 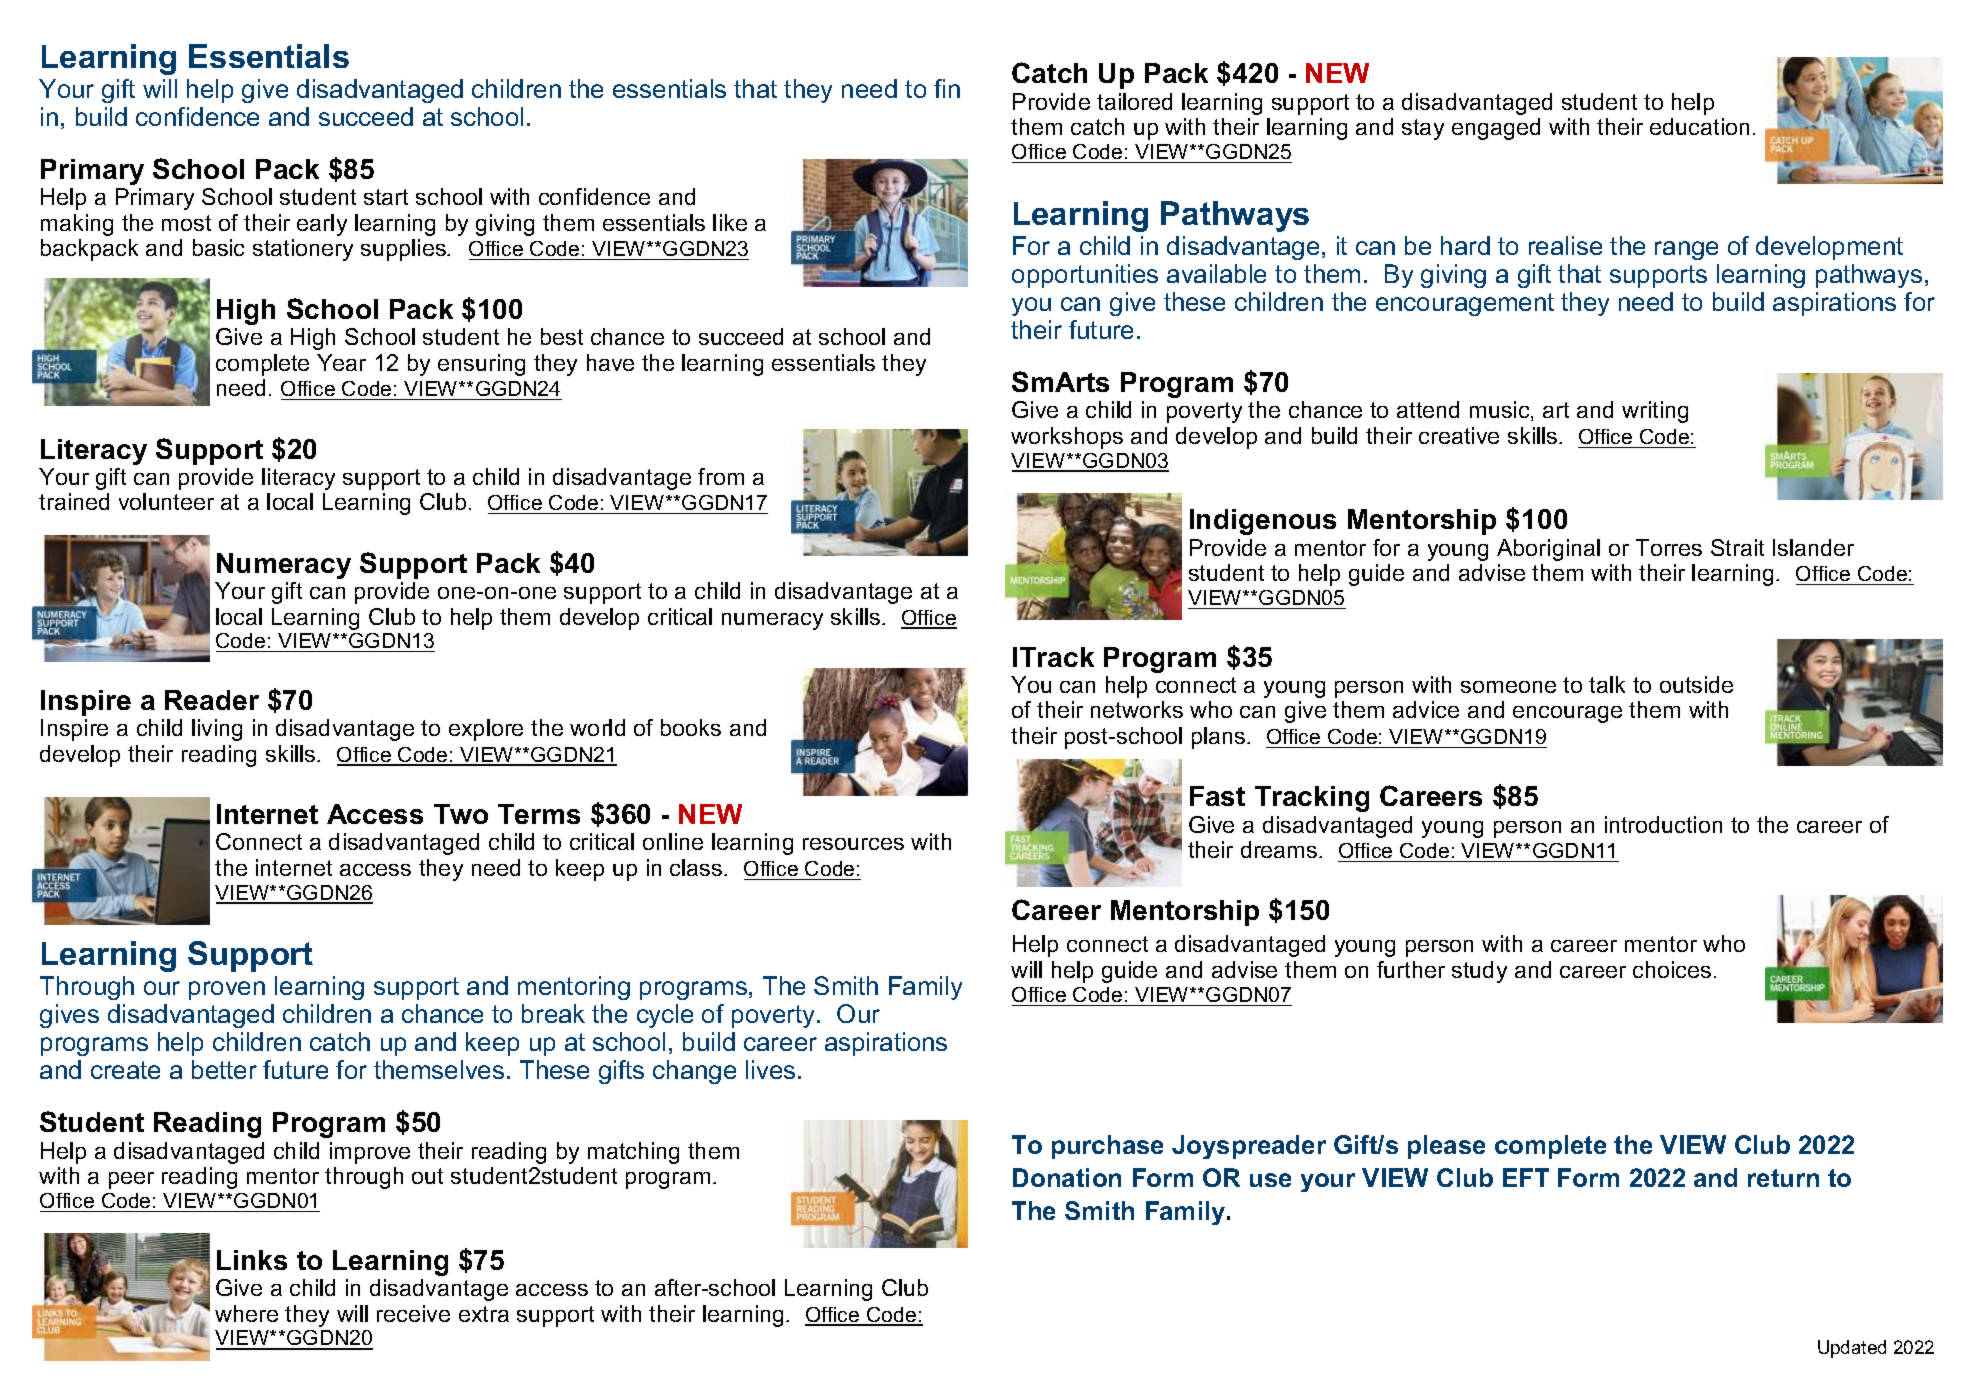 What do you see at coordinates (1655, 412) in the screenshot?
I see `writing` at bounding box center [1655, 412].
